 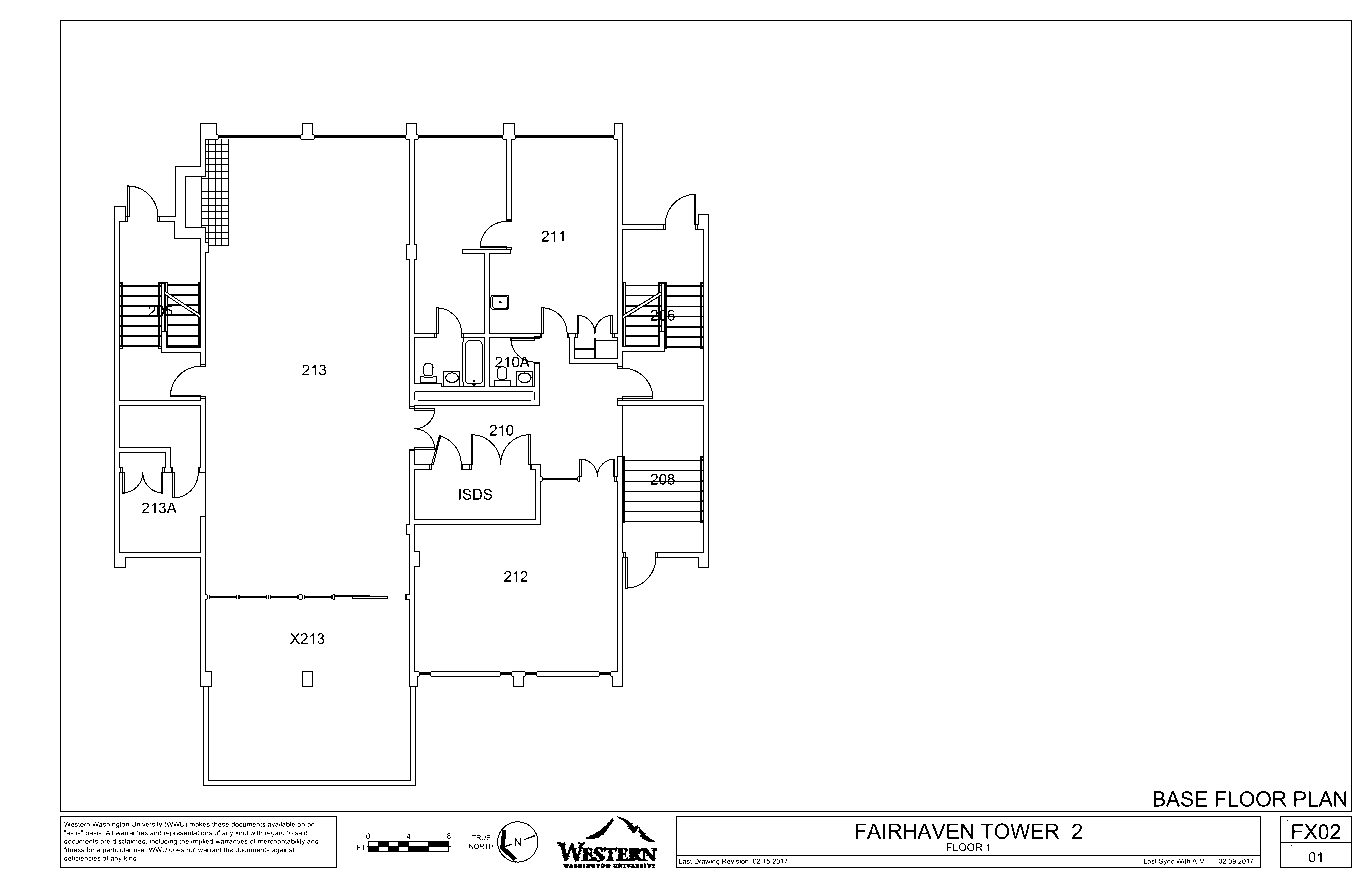 What do you see at coordinates (130, 842) in the image?
I see `disclaimed` at bounding box center [130, 842].
